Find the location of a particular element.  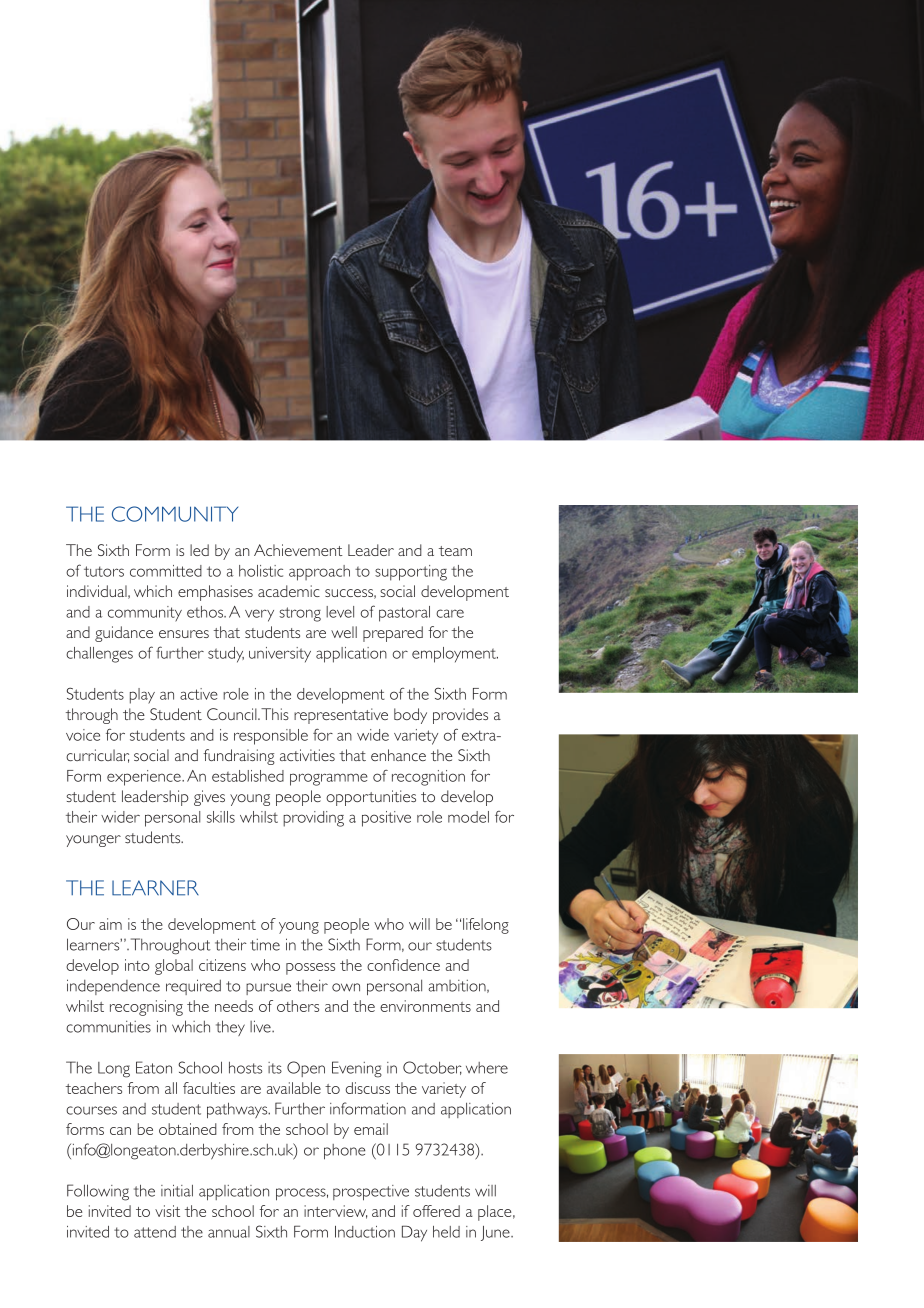

others is located at coordinates (298, 1006).
